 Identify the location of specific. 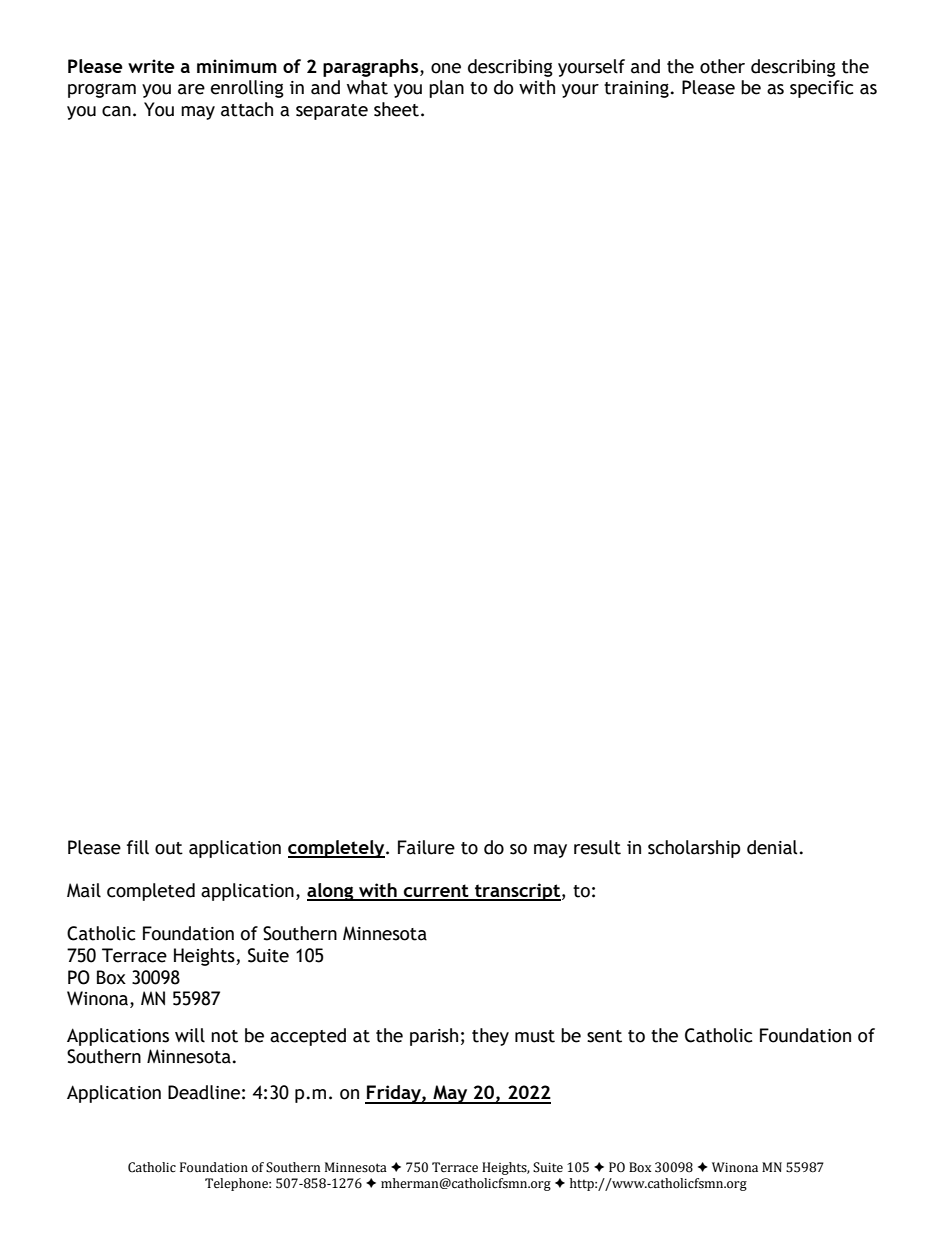
(821, 89).
